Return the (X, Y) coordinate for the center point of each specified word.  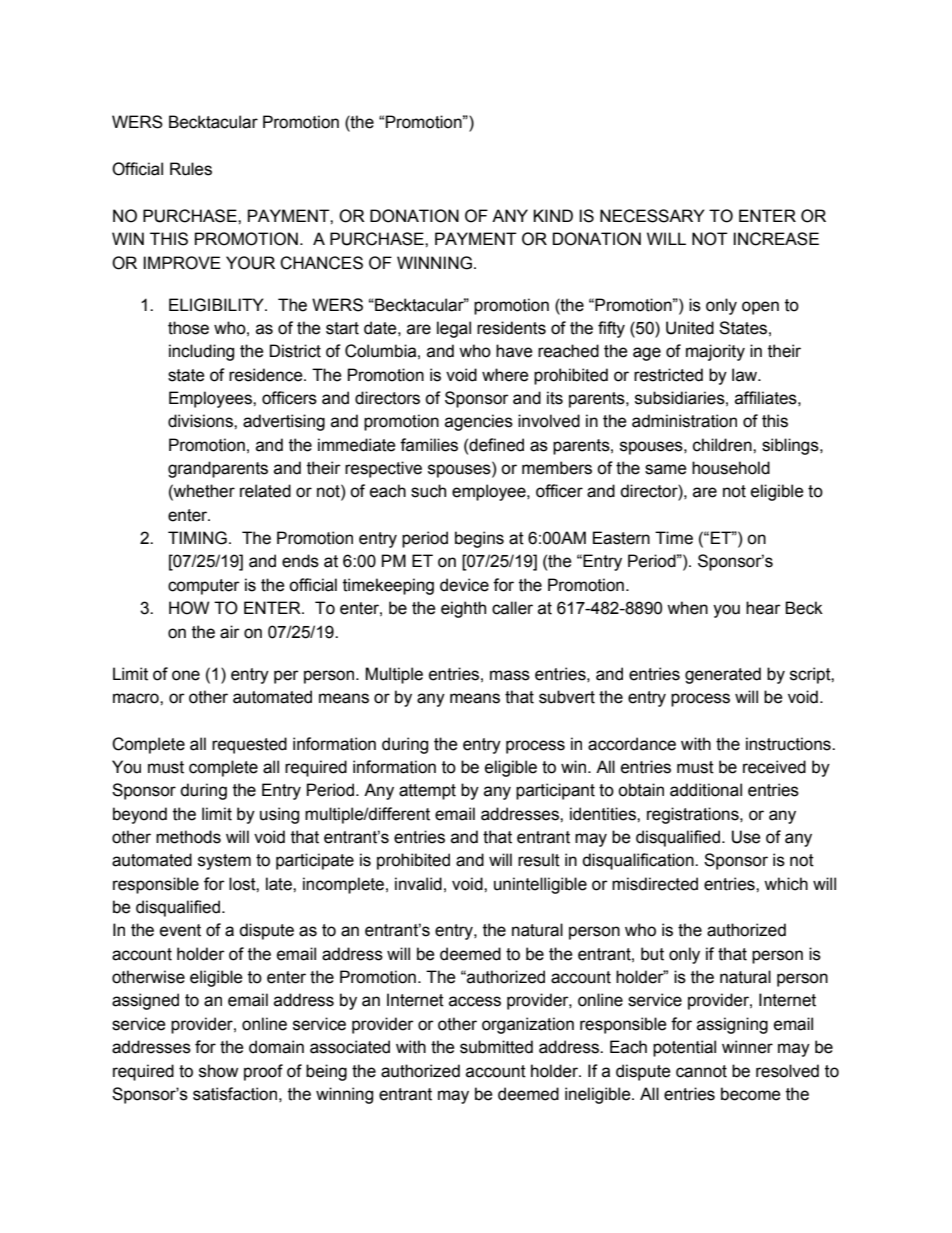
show (218, 1071)
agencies (479, 422)
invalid (418, 884)
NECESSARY (652, 216)
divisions (201, 421)
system (224, 862)
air (230, 632)
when (687, 608)
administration (684, 421)
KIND (553, 215)
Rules (191, 169)
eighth (463, 609)
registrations (694, 815)
